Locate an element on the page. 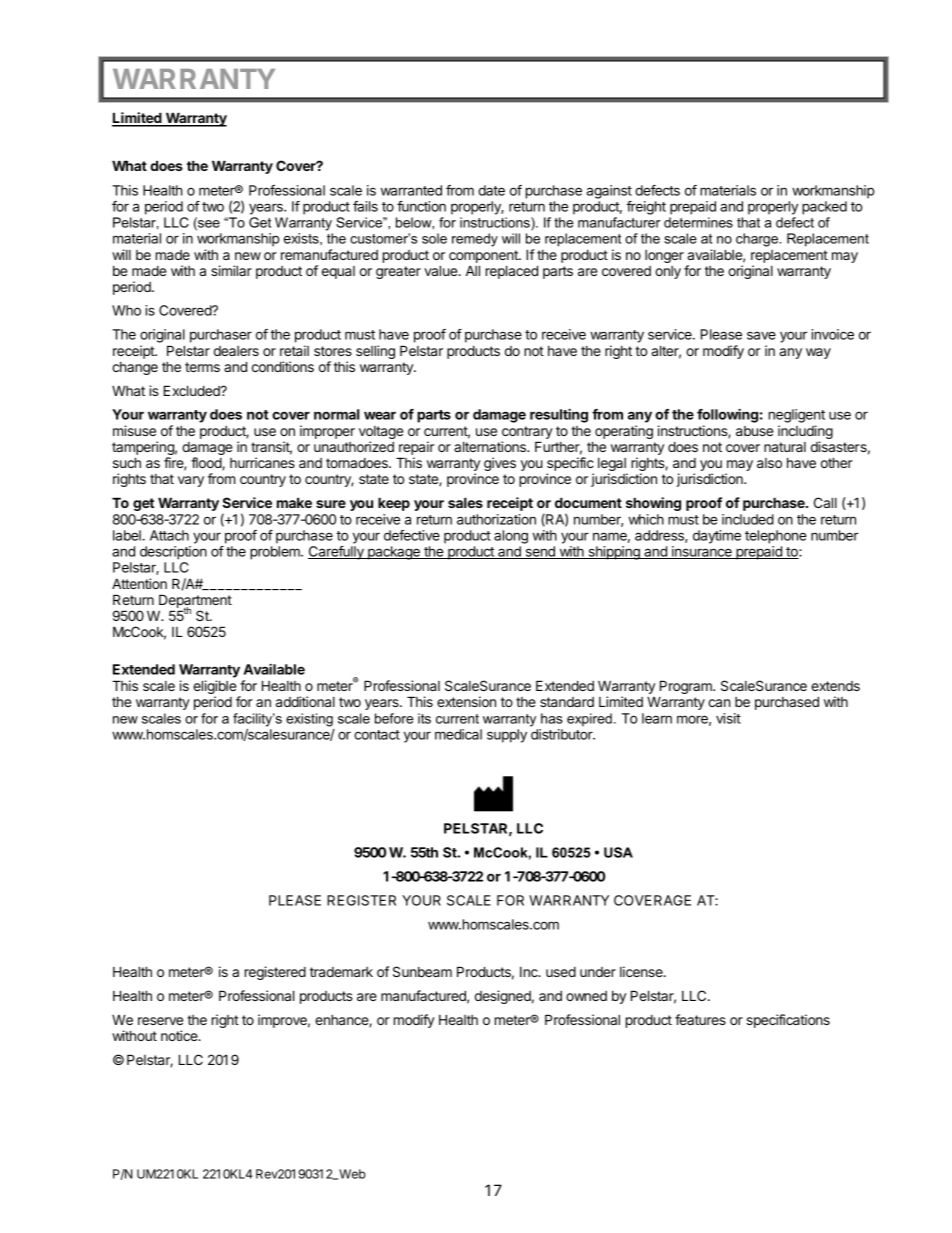  Department is located at coordinates (195, 602).
